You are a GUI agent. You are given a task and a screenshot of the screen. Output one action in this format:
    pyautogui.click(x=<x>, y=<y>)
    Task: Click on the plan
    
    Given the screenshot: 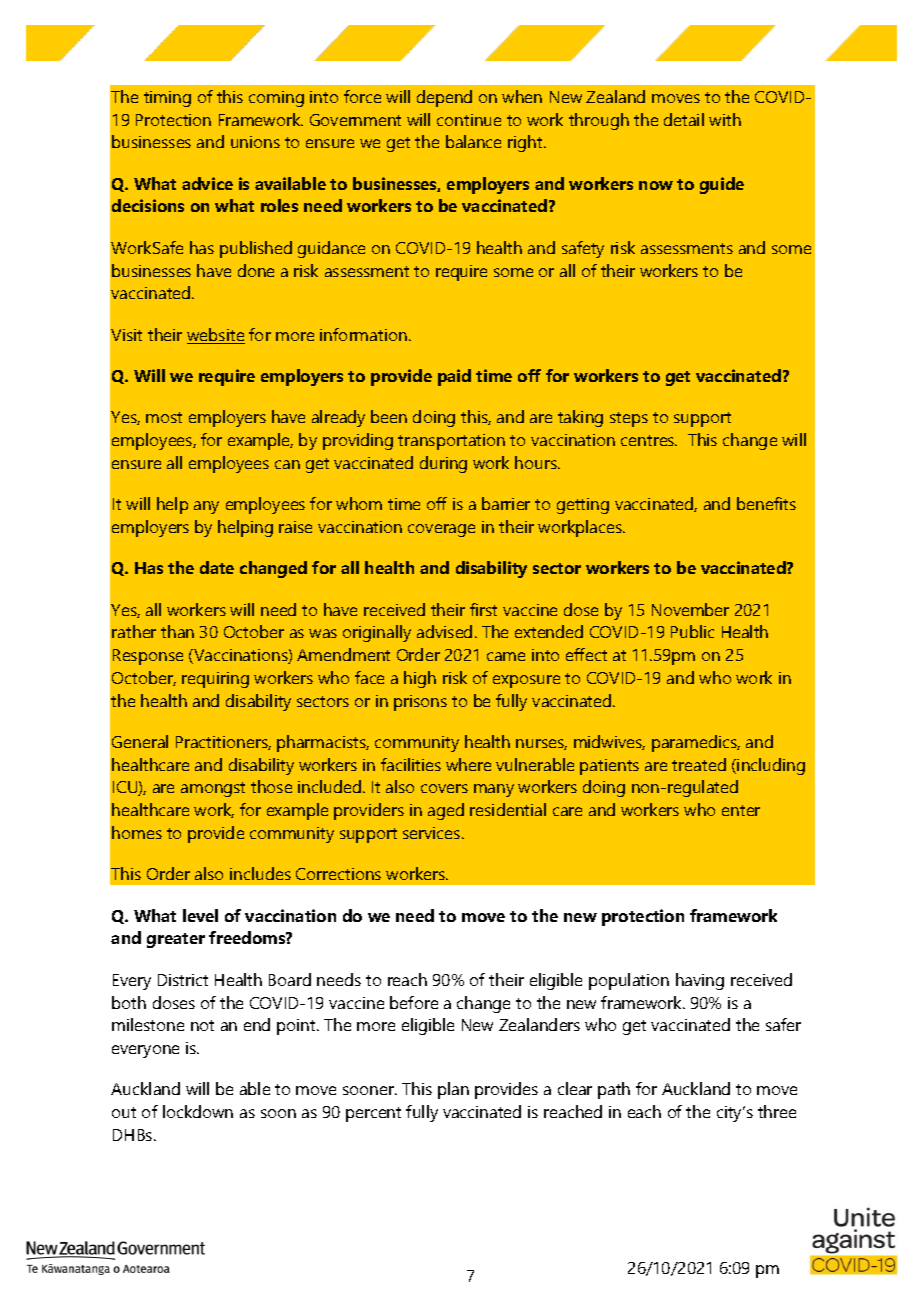 What is the action you would take?
    pyautogui.click(x=453, y=1090)
